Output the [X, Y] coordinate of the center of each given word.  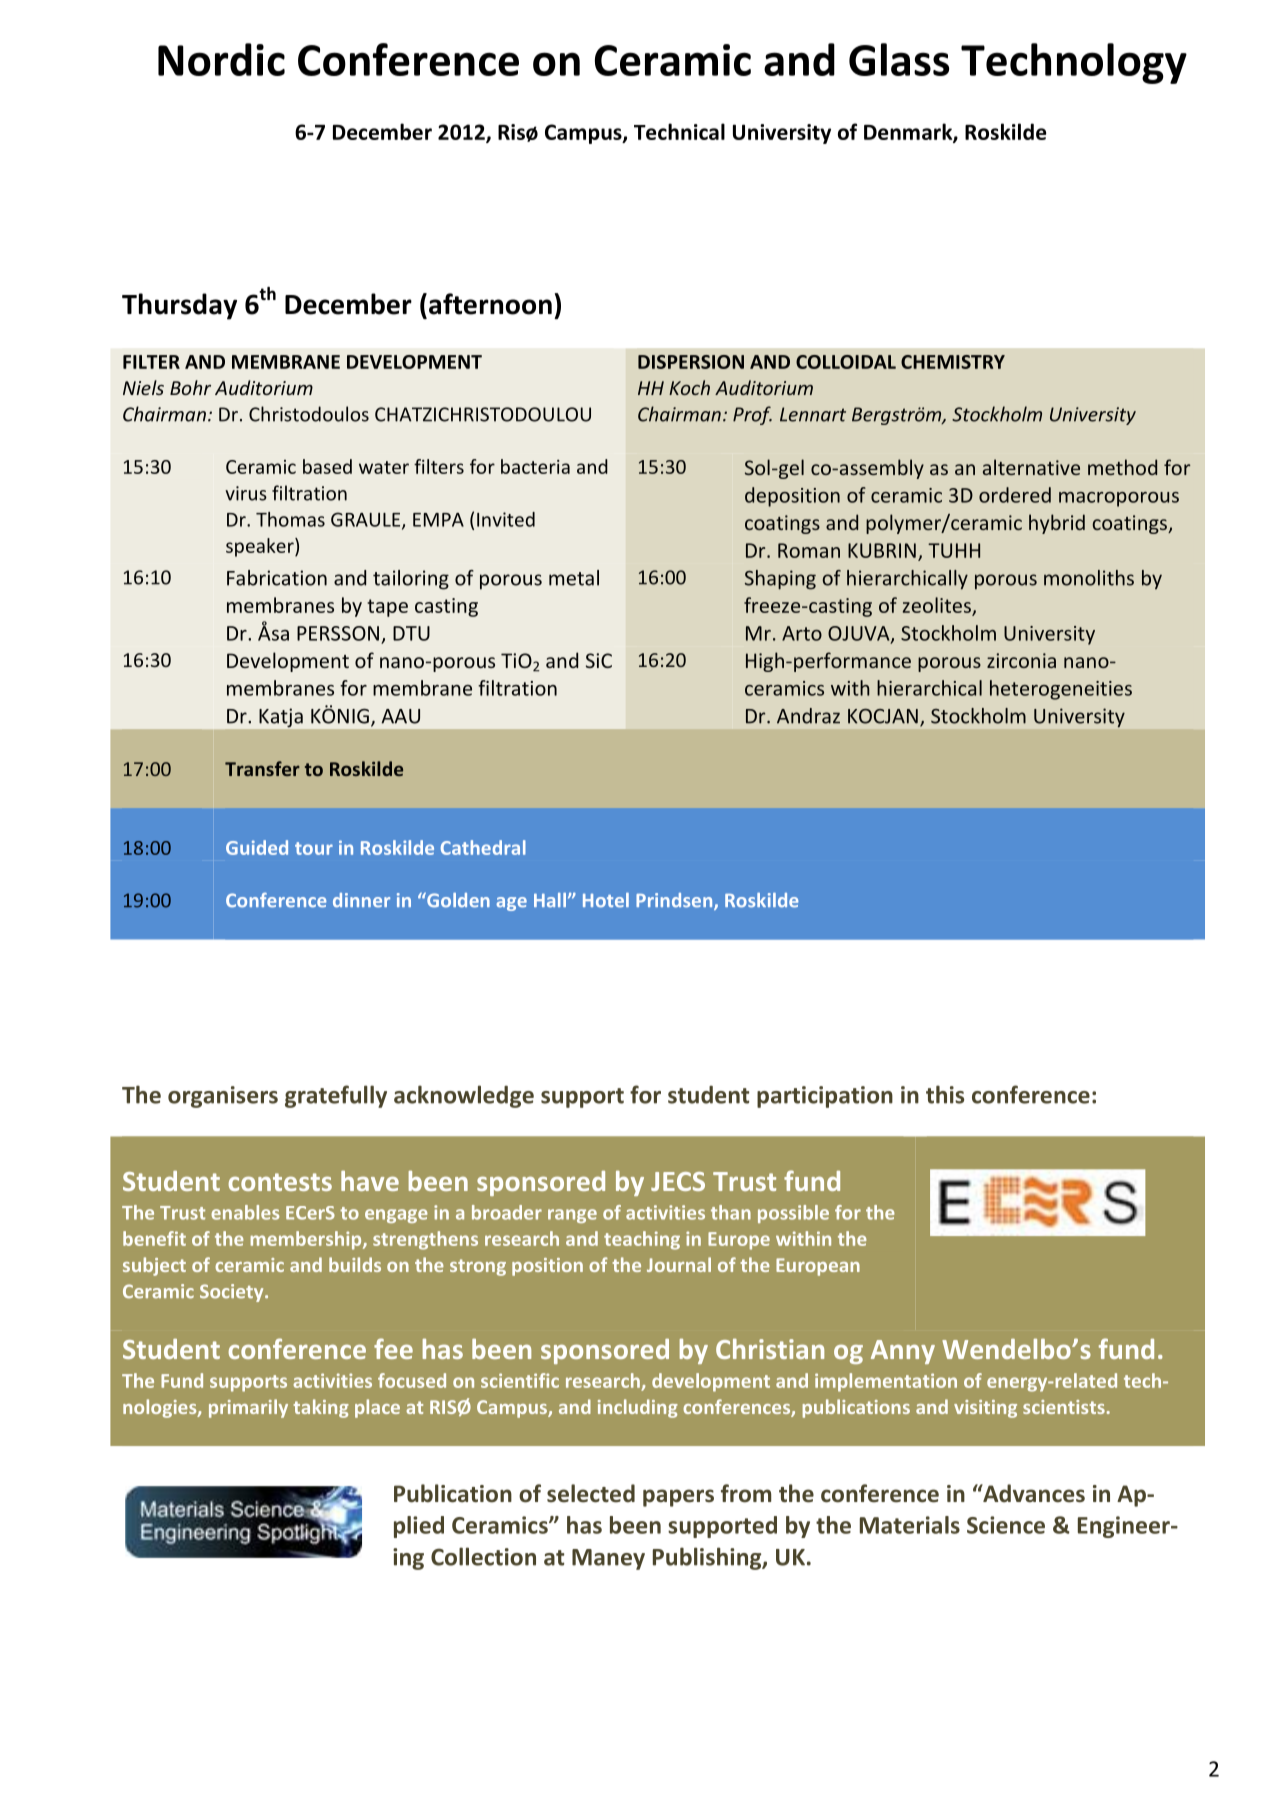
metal [574, 578]
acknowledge [464, 1096]
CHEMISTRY [953, 362]
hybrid [1057, 524]
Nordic [221, 59]
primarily [248, 1408]
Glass [899, 59]
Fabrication [277, 578]
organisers [223, 1097]
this [945, 1094]
